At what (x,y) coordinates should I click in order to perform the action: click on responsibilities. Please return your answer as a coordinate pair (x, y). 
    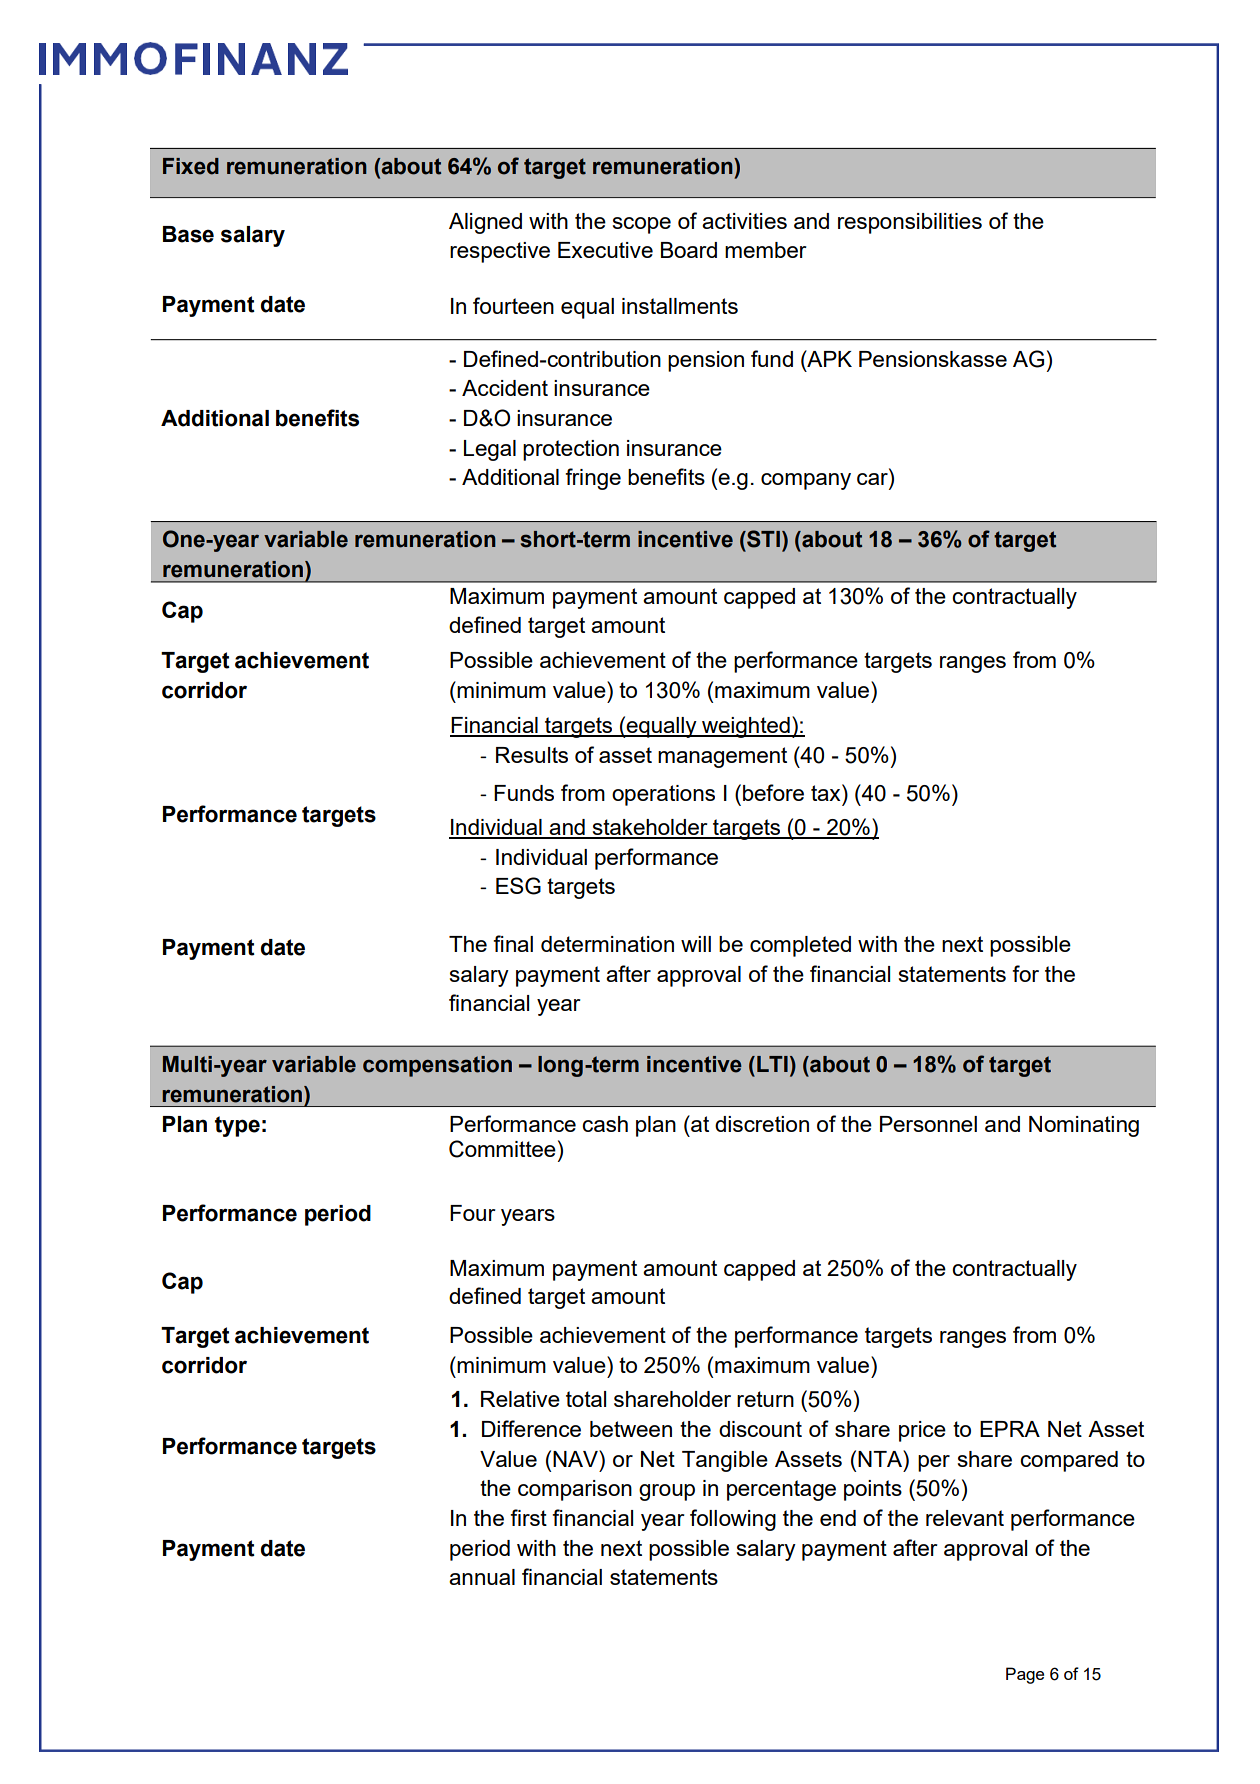
    Looking at the image, I should click on (910, 223).
